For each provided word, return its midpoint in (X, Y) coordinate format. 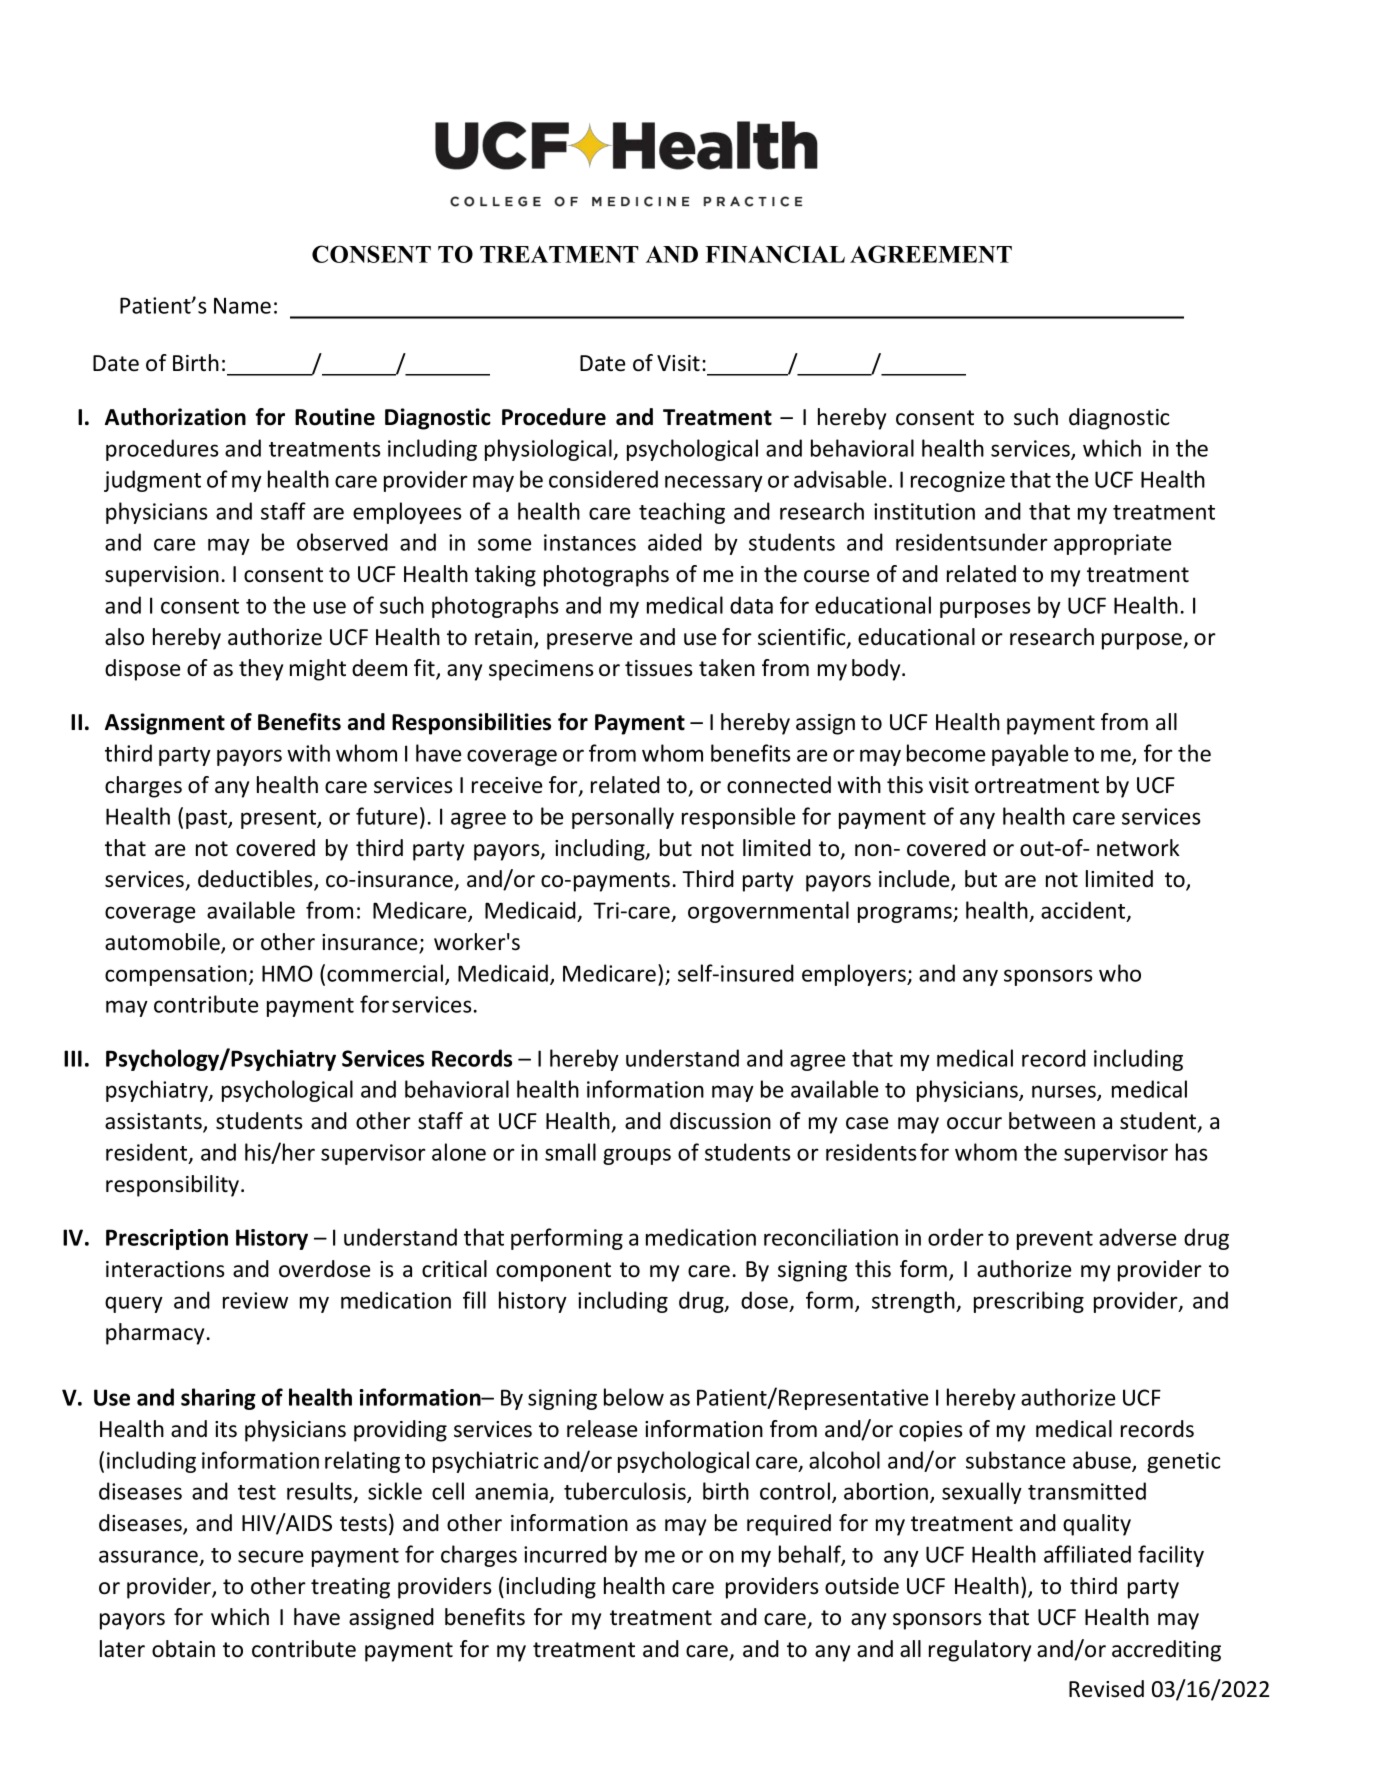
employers (855, 975)
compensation (176, 975)
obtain (183, 1649)
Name (242, 305)
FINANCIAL (775, 254)
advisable (840, 479)
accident (1084, 911)
